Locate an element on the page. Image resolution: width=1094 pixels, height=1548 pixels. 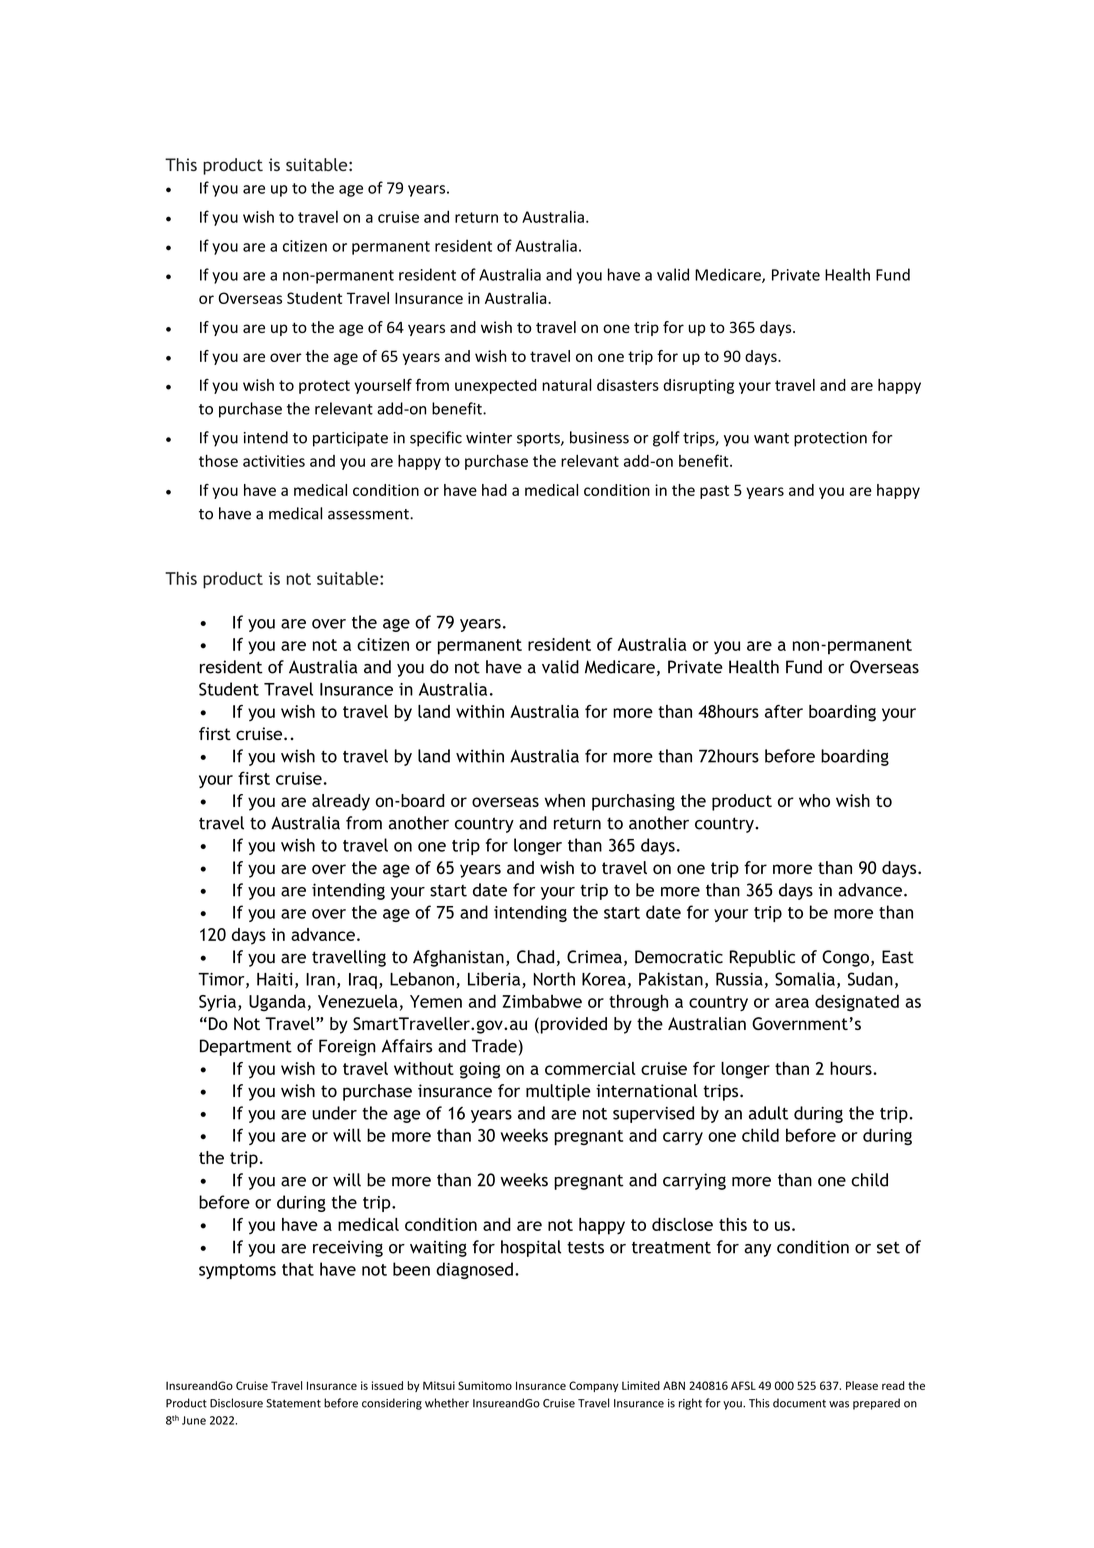
Congo is located at coordinates (845, 958).
